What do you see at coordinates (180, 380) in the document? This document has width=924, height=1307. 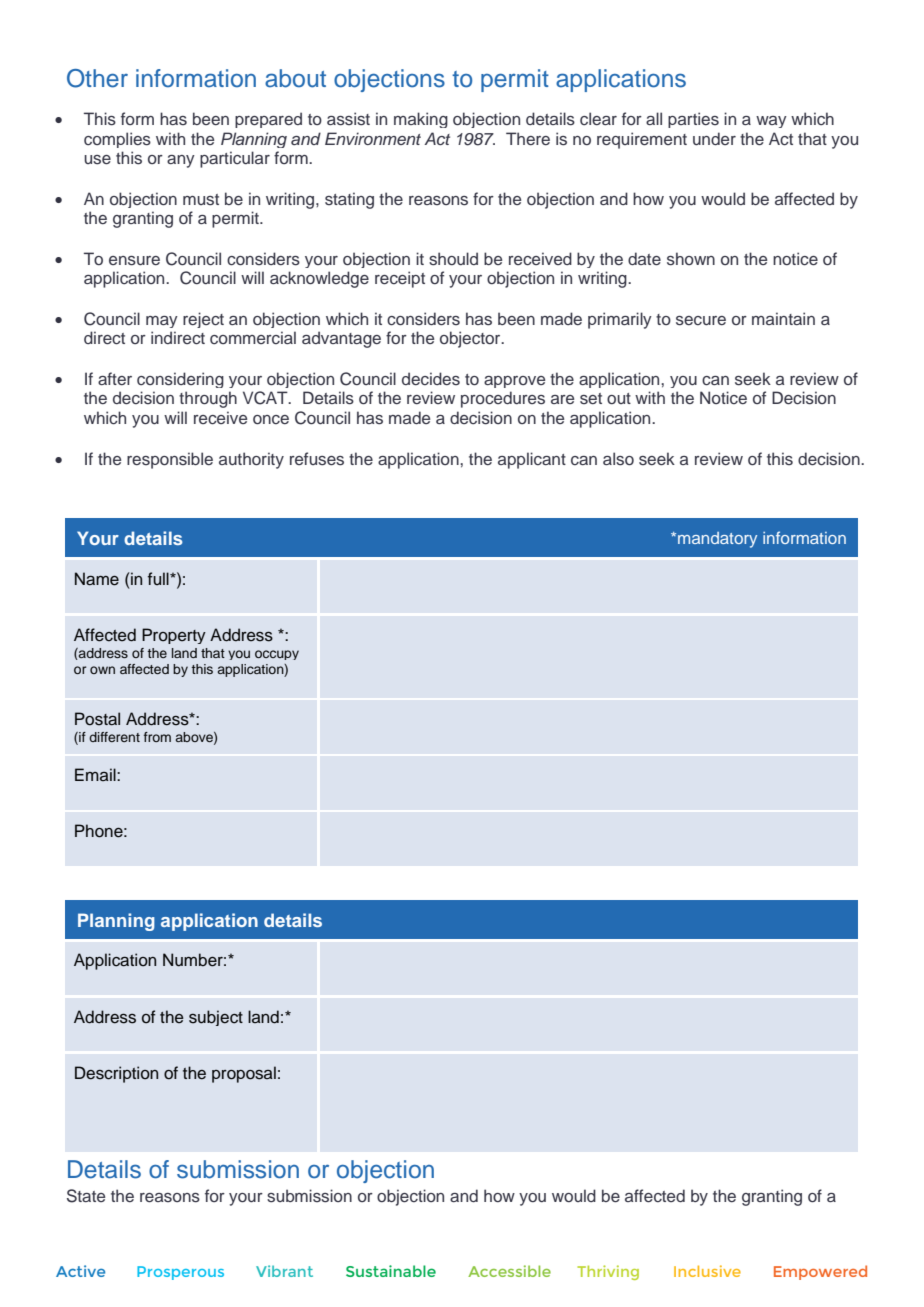 I see `considering` at bounding box center [180, 380].
